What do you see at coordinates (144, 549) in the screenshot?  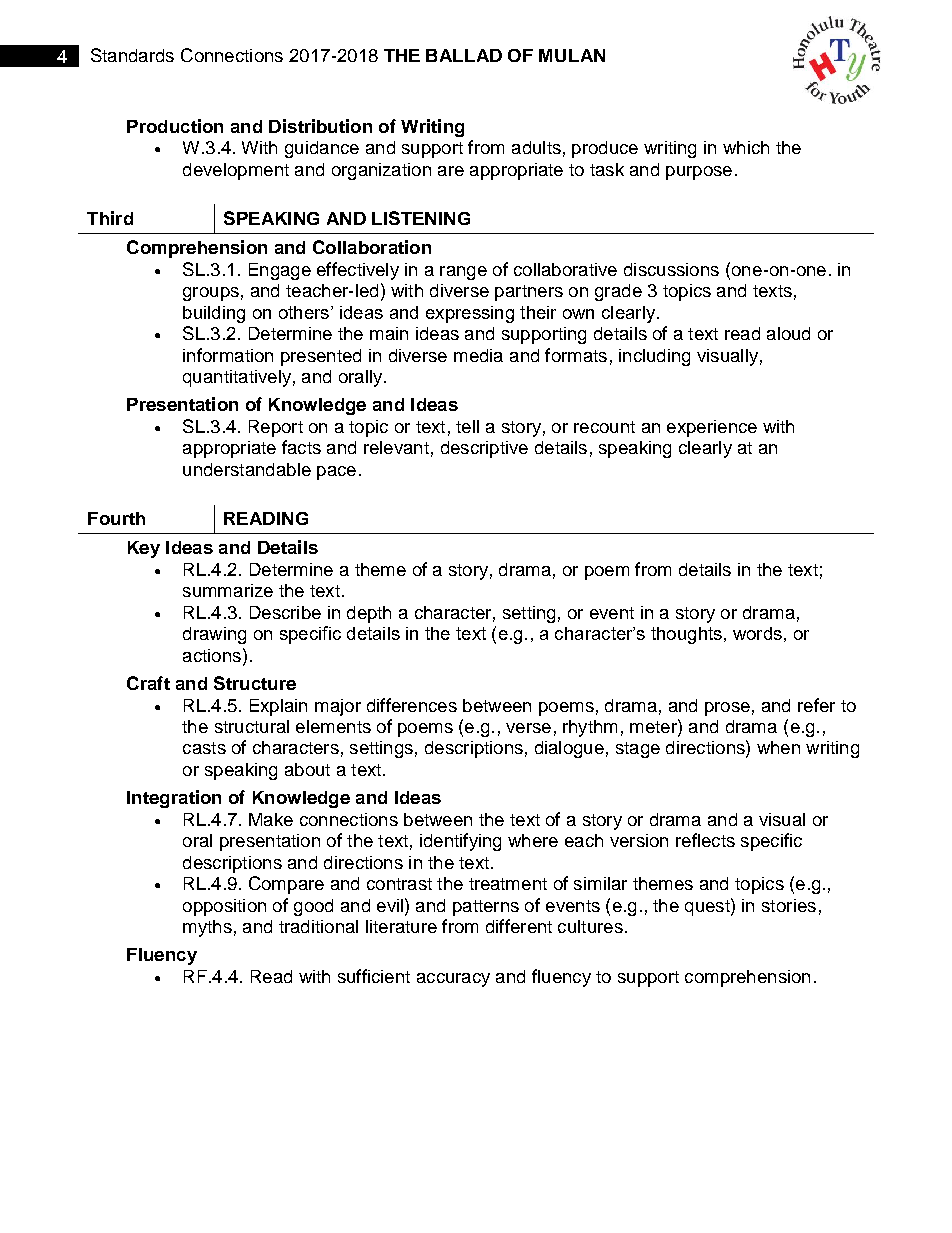 I see `Key` at bounding box center [144, 549].
